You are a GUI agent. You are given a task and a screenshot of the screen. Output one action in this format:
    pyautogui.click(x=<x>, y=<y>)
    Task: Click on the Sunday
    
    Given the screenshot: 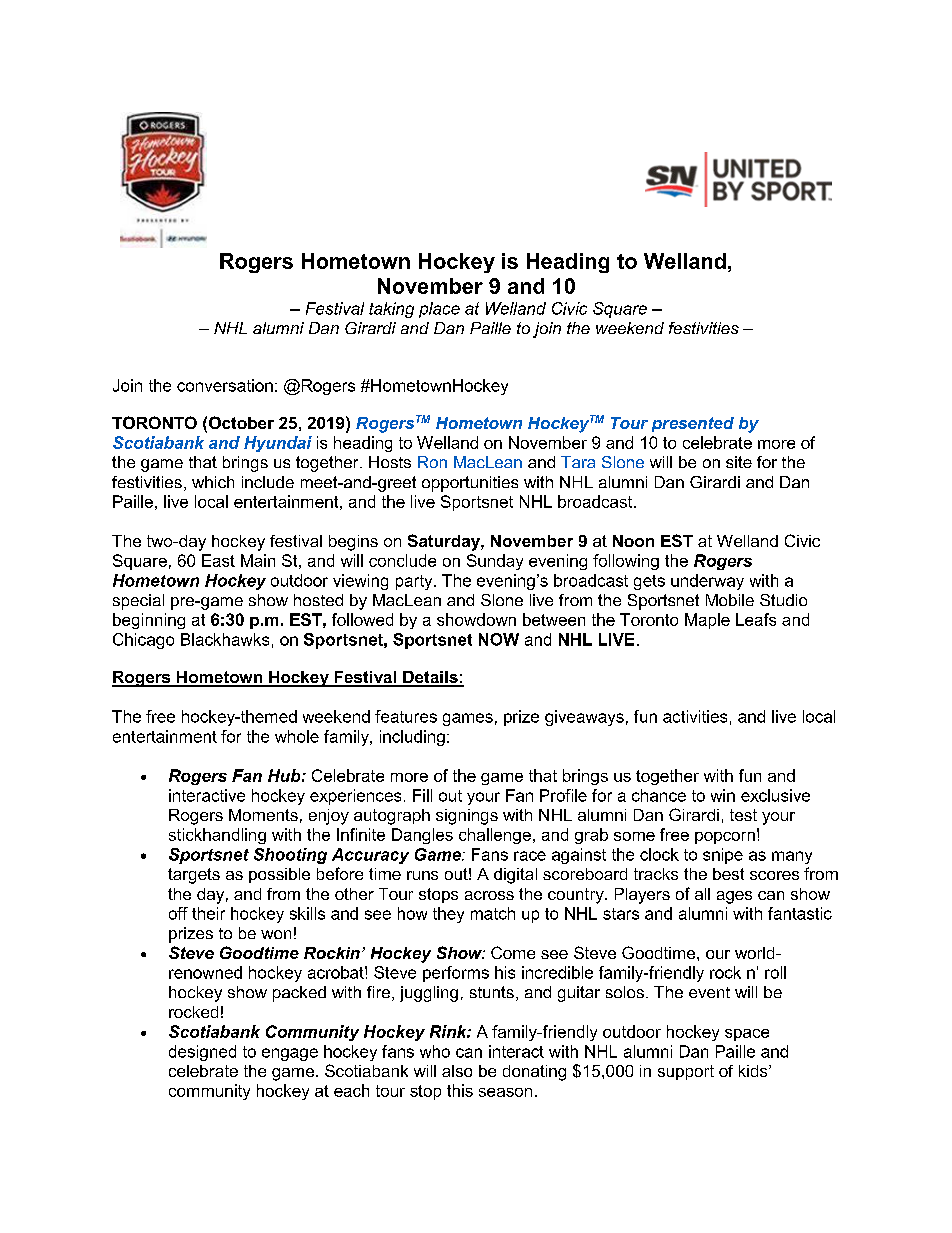 What is the action you would take?
    pyautogui.click(x=495, y=562)
